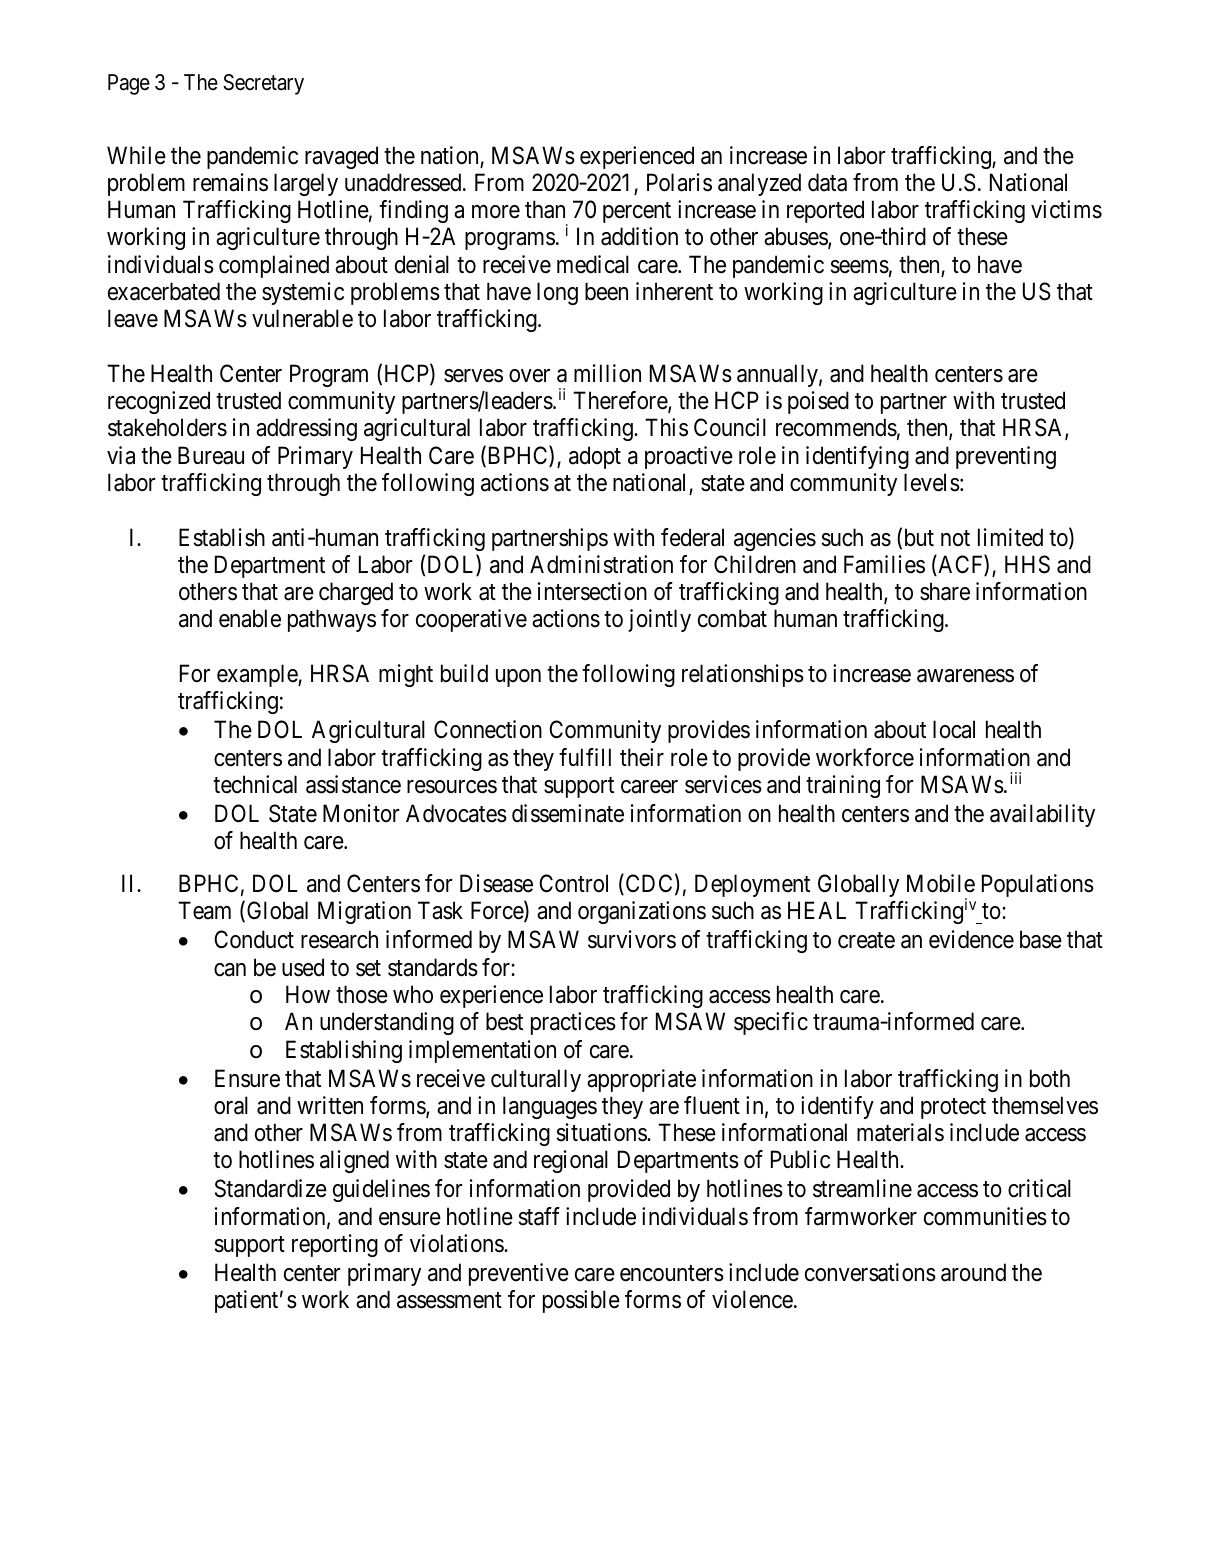 This image has height=1566, width=1210. Describe the element at coordinates (581, 1301) in the image. I see `possible` at that location.
